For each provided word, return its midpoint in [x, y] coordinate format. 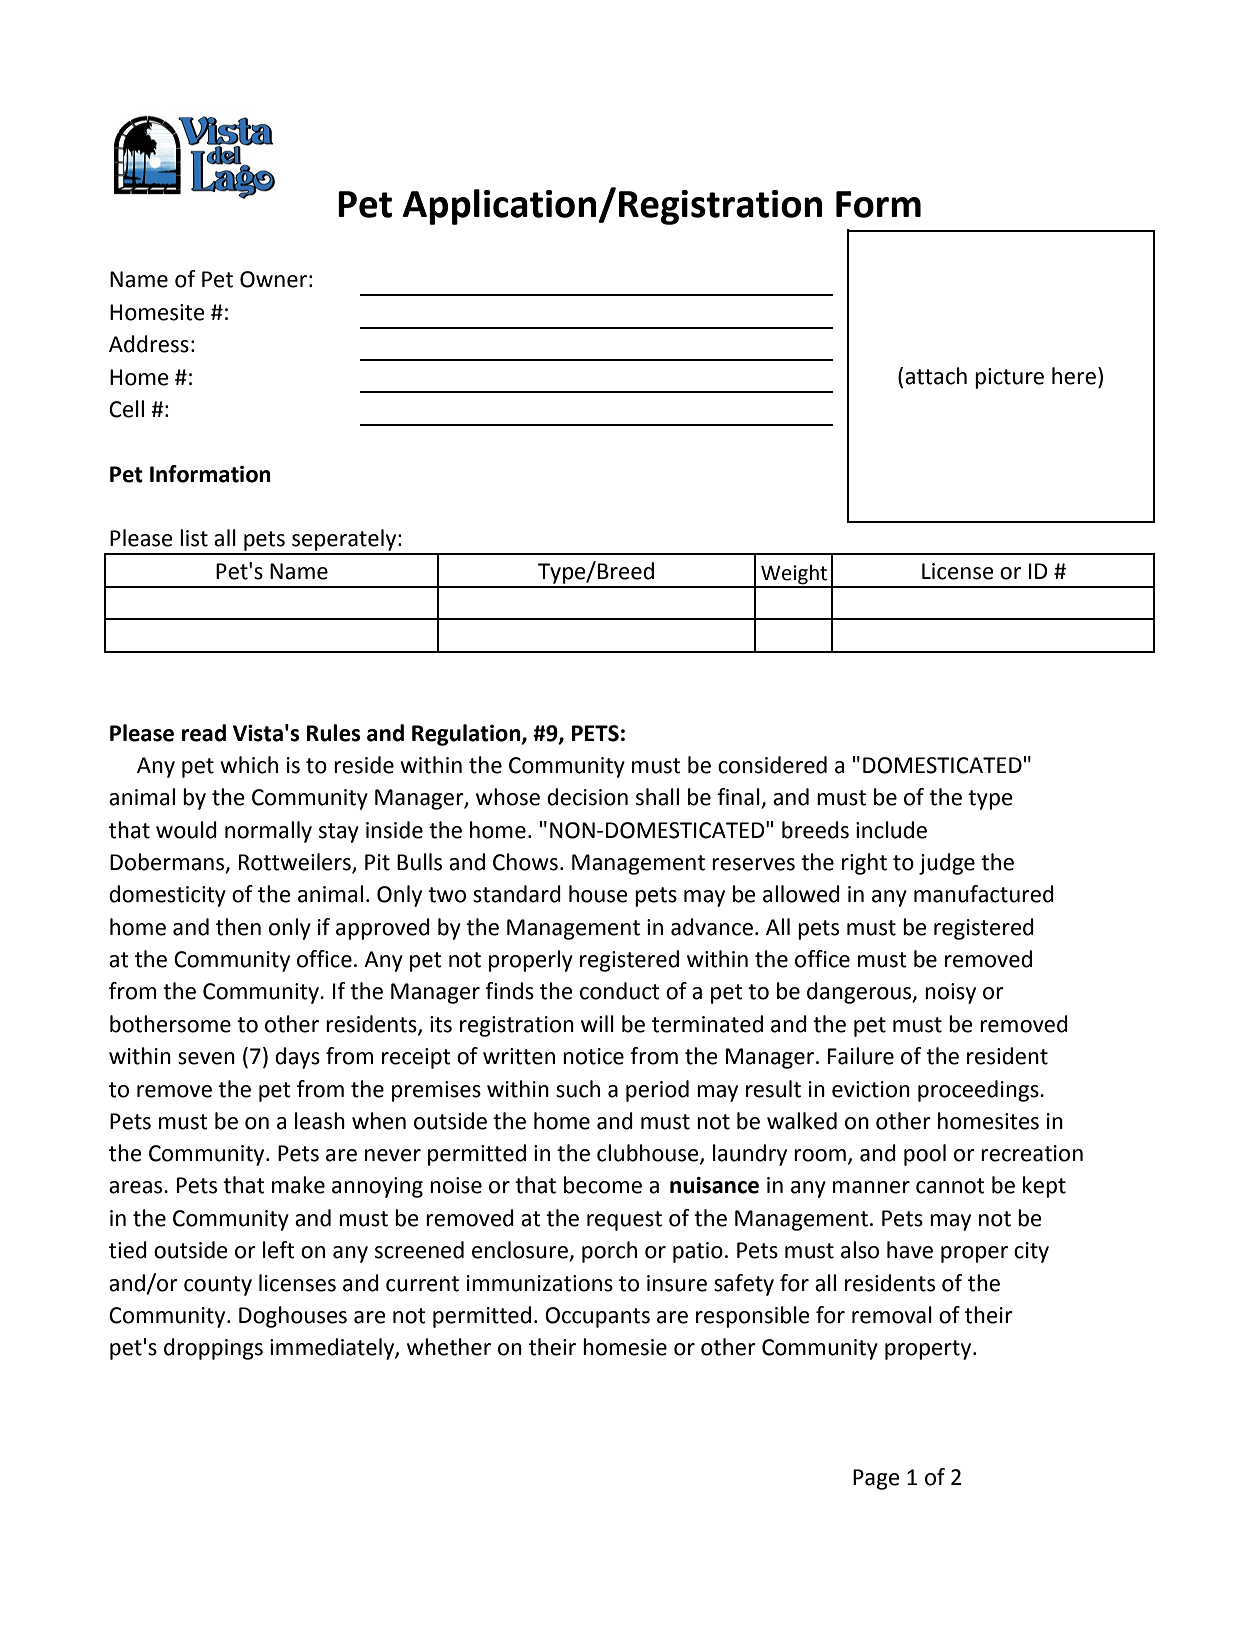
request [624, 1221]
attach [936, 376]
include [891, 830]
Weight [794, 575]
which [249, 765]
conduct [620, 991]
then [238, 927]
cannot [950, 1186]
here [1074, 376]
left [279, 1250]
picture [1009, 378]
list [194, 538]
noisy [950, 993]
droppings [213, 1349]
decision [587, 797]
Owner [273, 279]
